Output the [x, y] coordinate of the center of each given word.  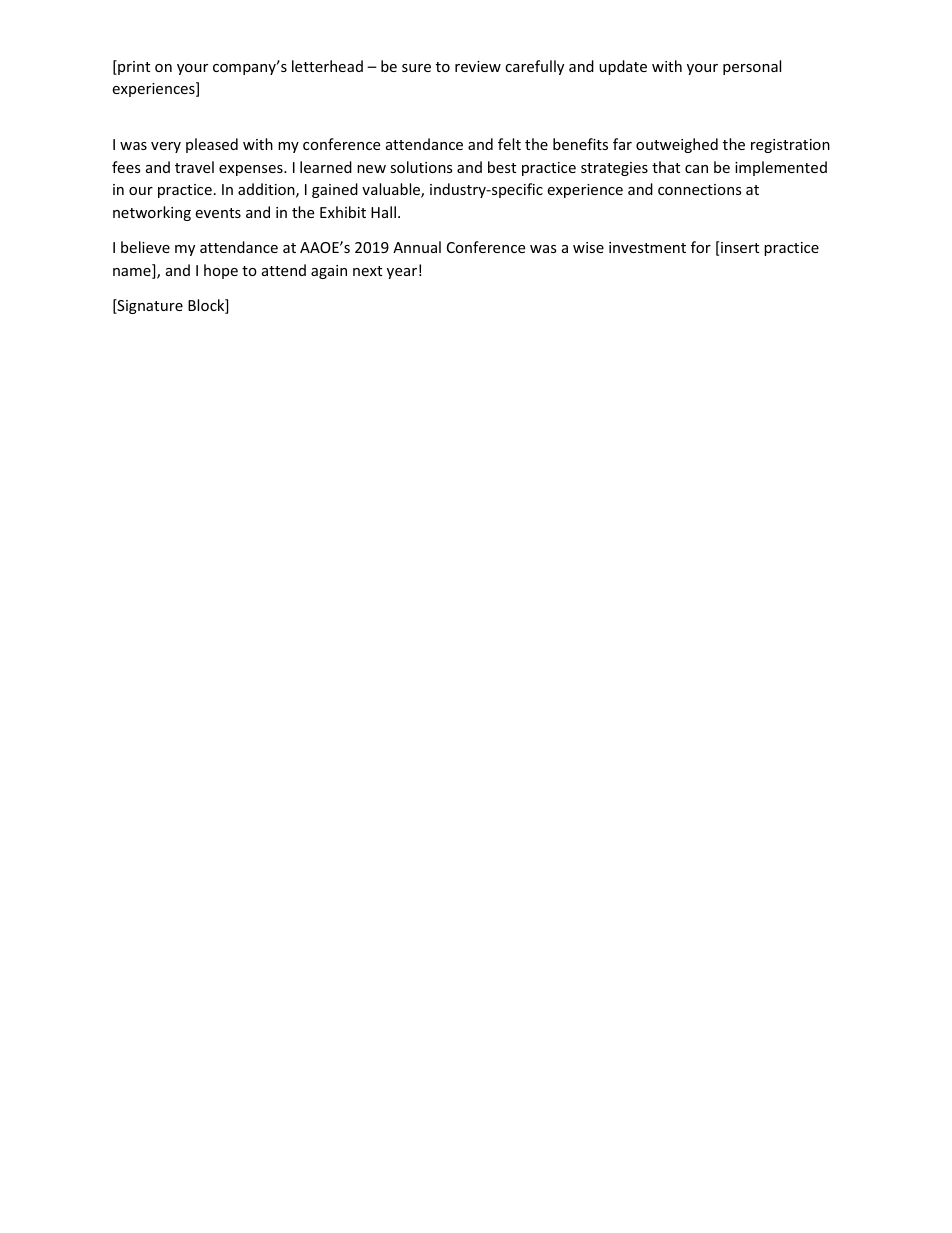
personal [752, 67]
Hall [383, 212]
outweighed [677, 145]
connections [700, 189]
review [478, 66]
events [218, 213]
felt [509, 144]
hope [221, 271]
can [696, 169]
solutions [421, 167]
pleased [212, 145]
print [133, 67]
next [367, 271]
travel [194, 167]
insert [740, 247]
